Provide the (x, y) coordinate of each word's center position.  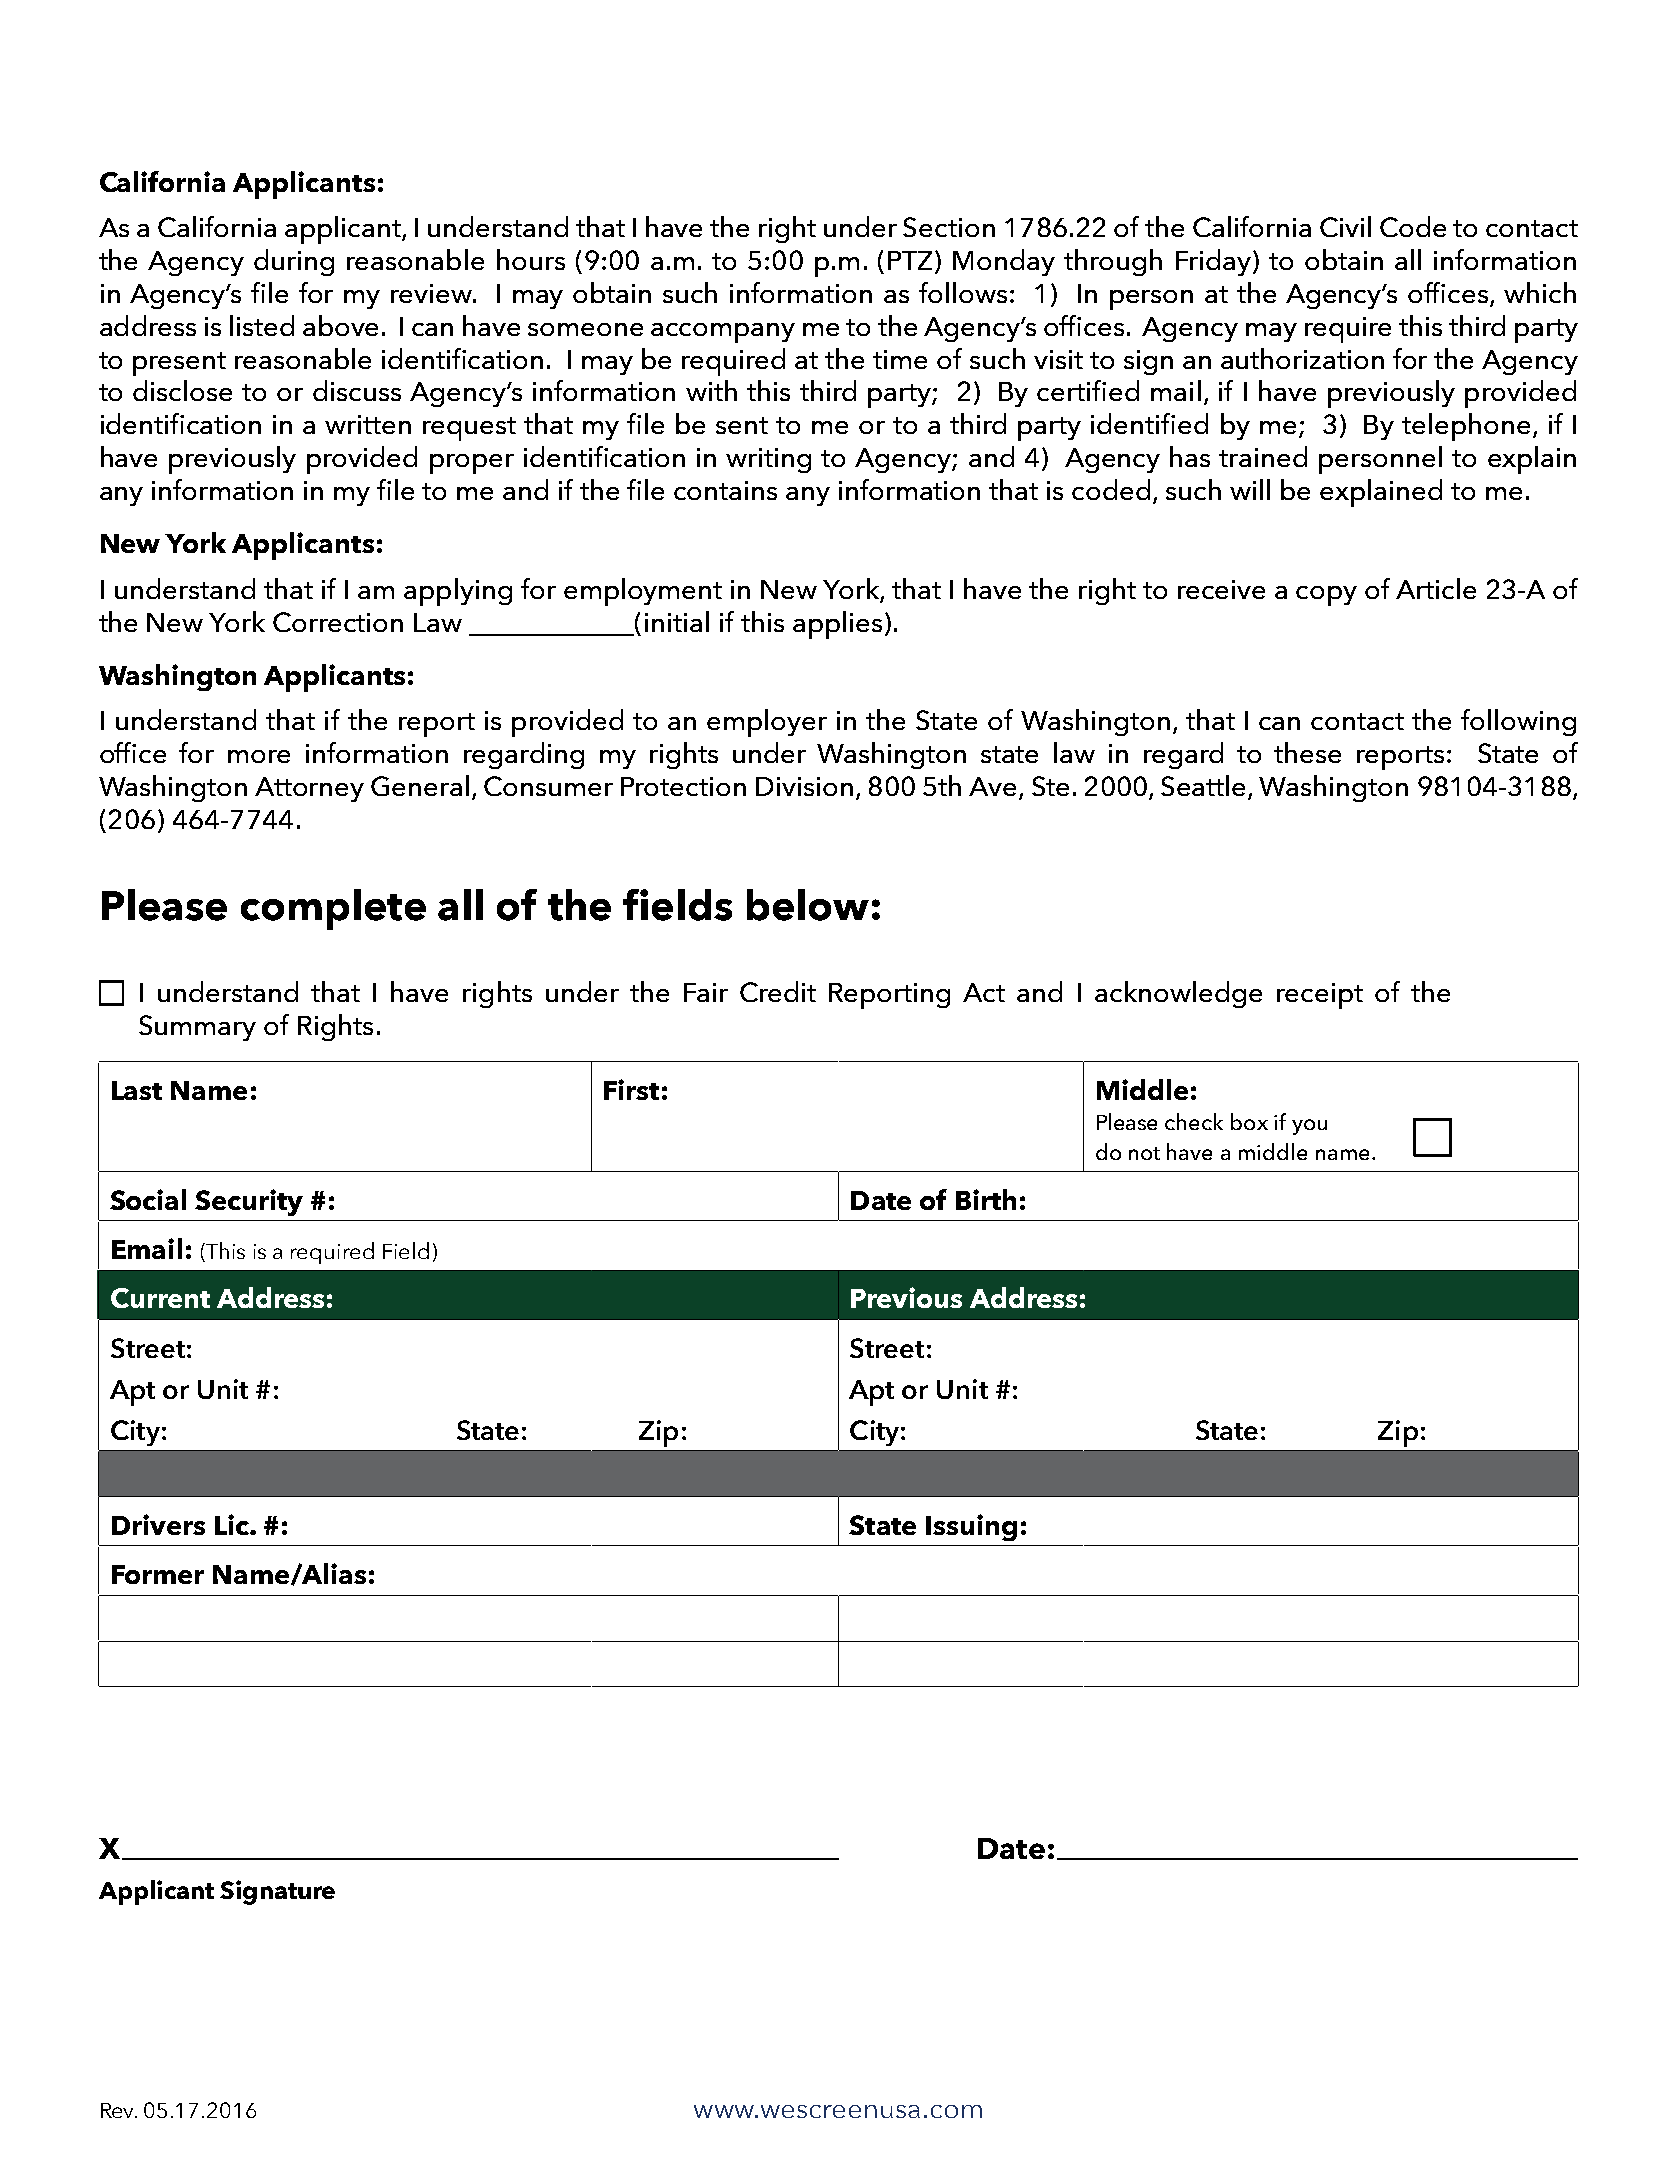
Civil (1345, 226)
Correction (338, 622)
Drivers (158, 1524)
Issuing (971, 1527)
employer (767, 723)
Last (137, 1090)
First (631, 1089)
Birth (986, 1199)
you (1309, 1127)
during (294, 262)
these (1307, 752)
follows (963, 292)
